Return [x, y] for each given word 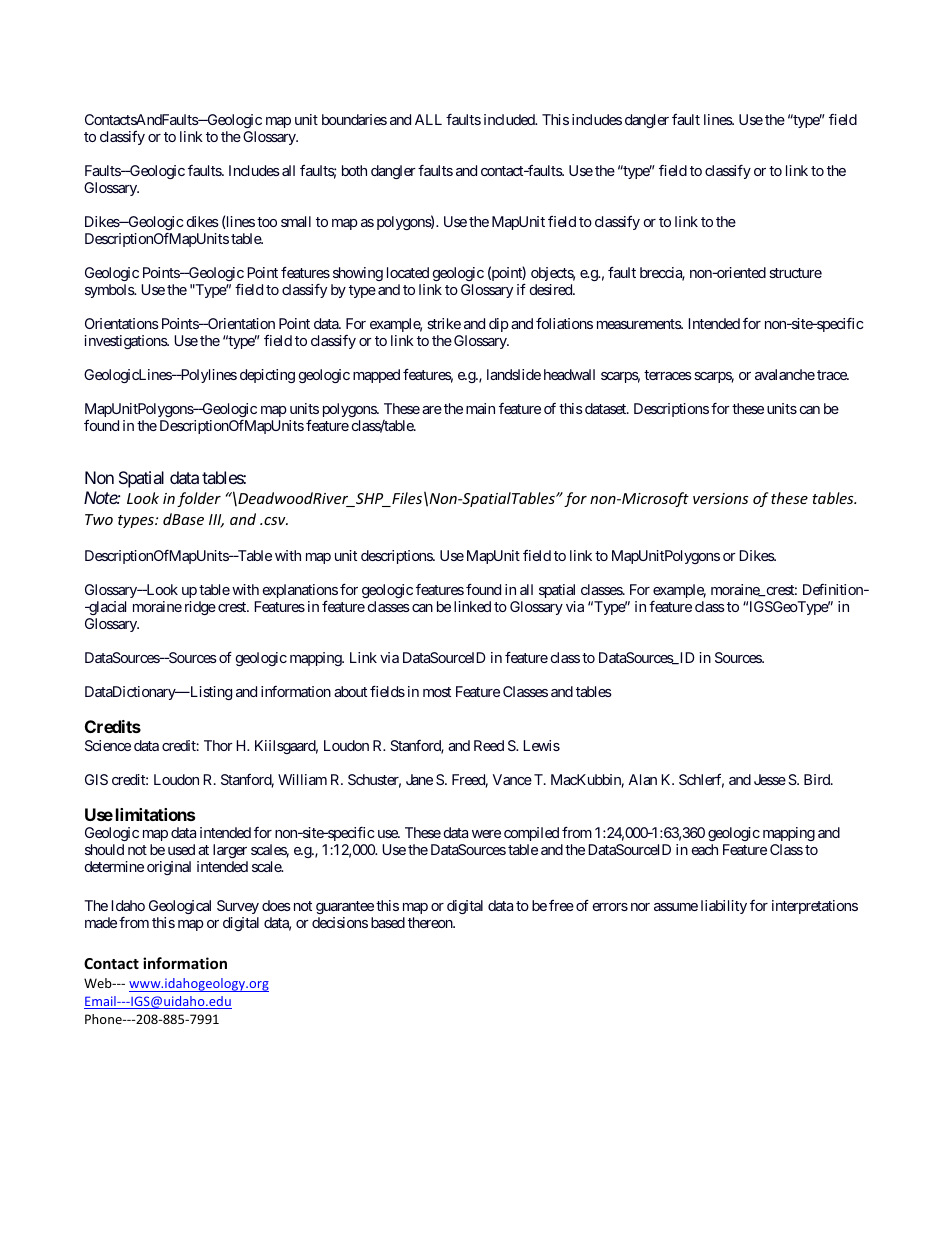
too [267, 222]
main [480, 408]
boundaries [354, 119]
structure [795, 273]
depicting [267, 376]
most [437, 692]
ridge [200, 608]
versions [720, 498]
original [169, 868]
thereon [431, 922]
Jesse [770, 779]
